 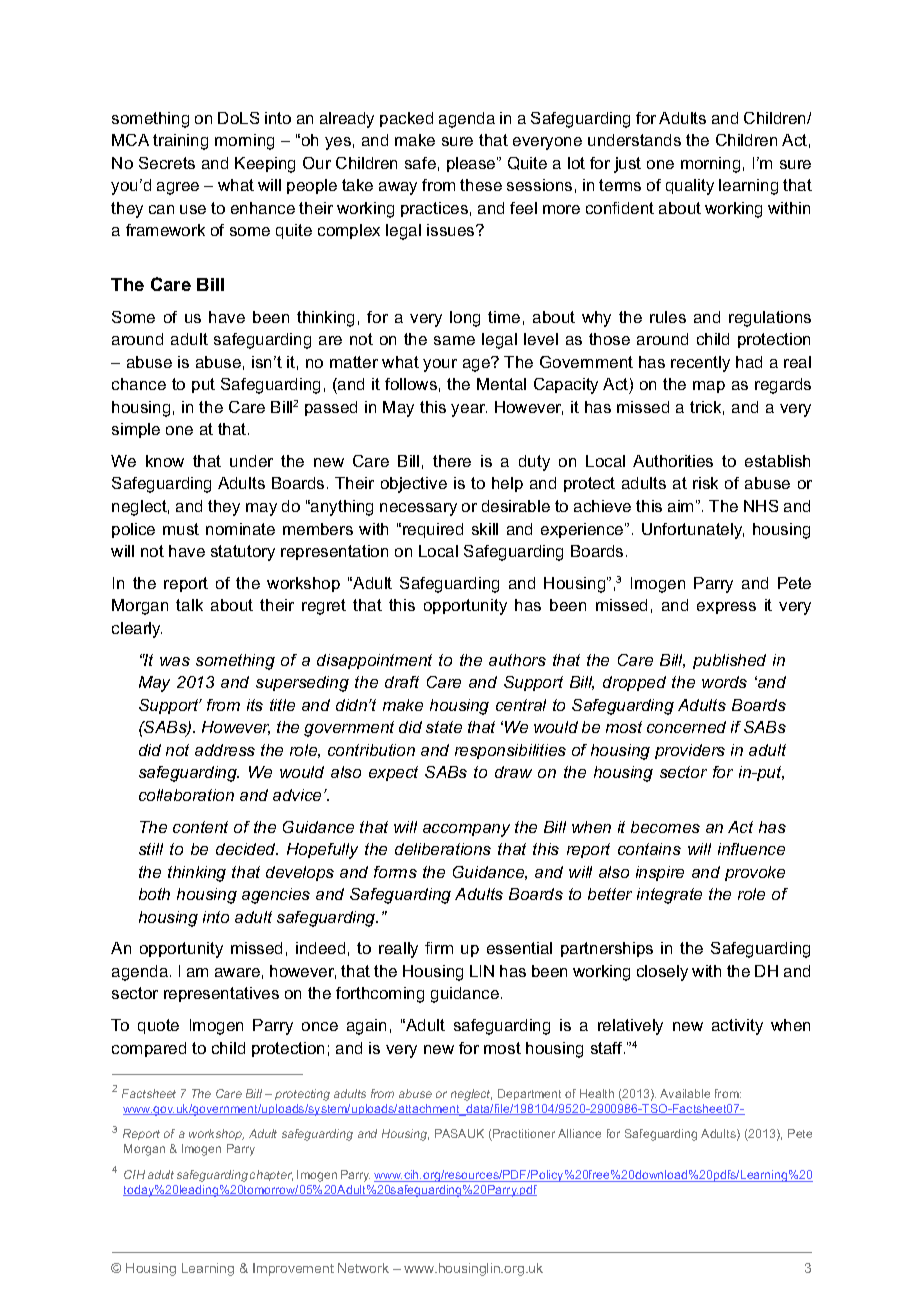 I want to click on know, so click(x=165, y=461).
